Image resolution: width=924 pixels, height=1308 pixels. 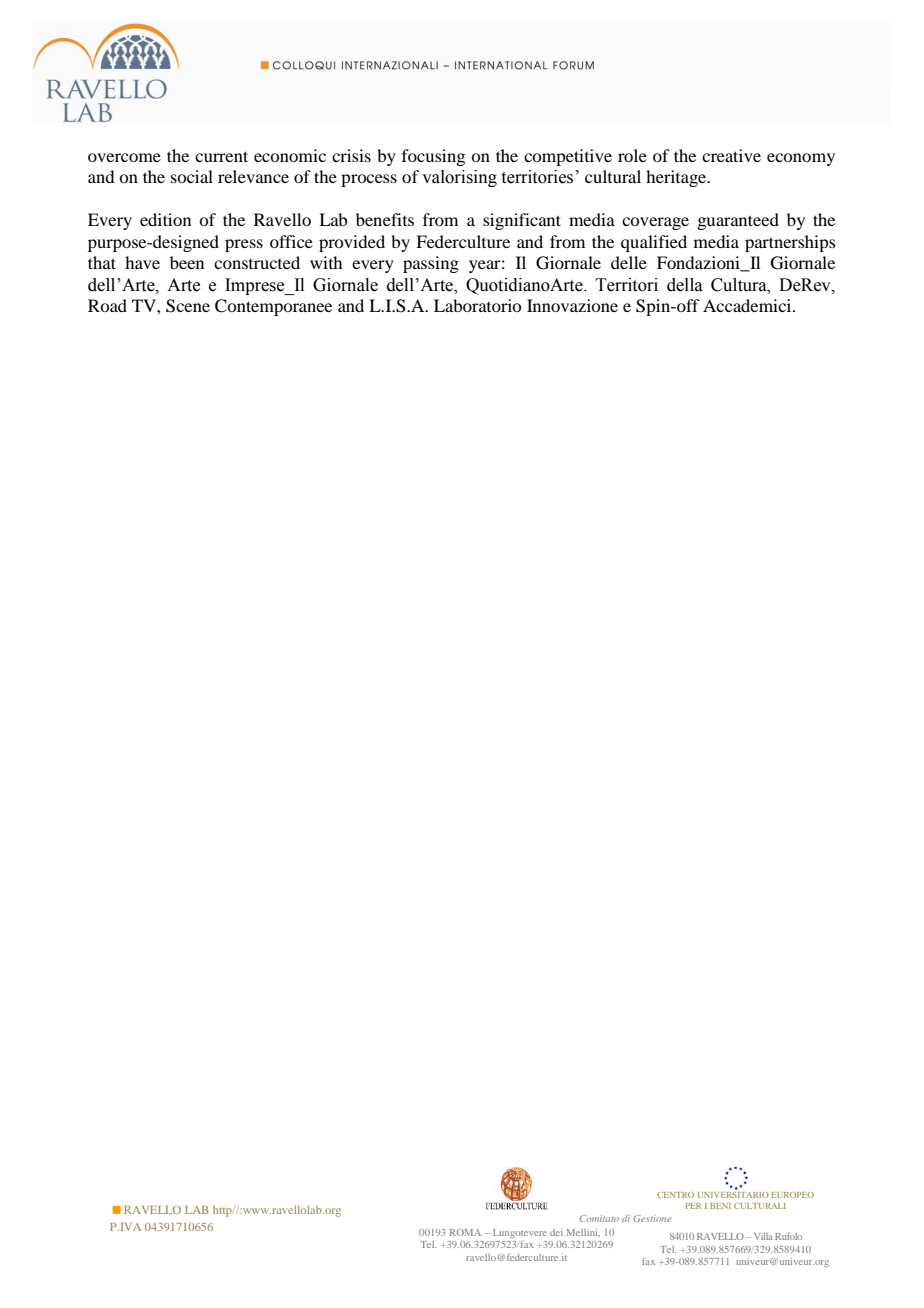 What do you see at coordinates (465, 1232) in the image?
I see `ROMA` at bounding box center [465, 1232].
